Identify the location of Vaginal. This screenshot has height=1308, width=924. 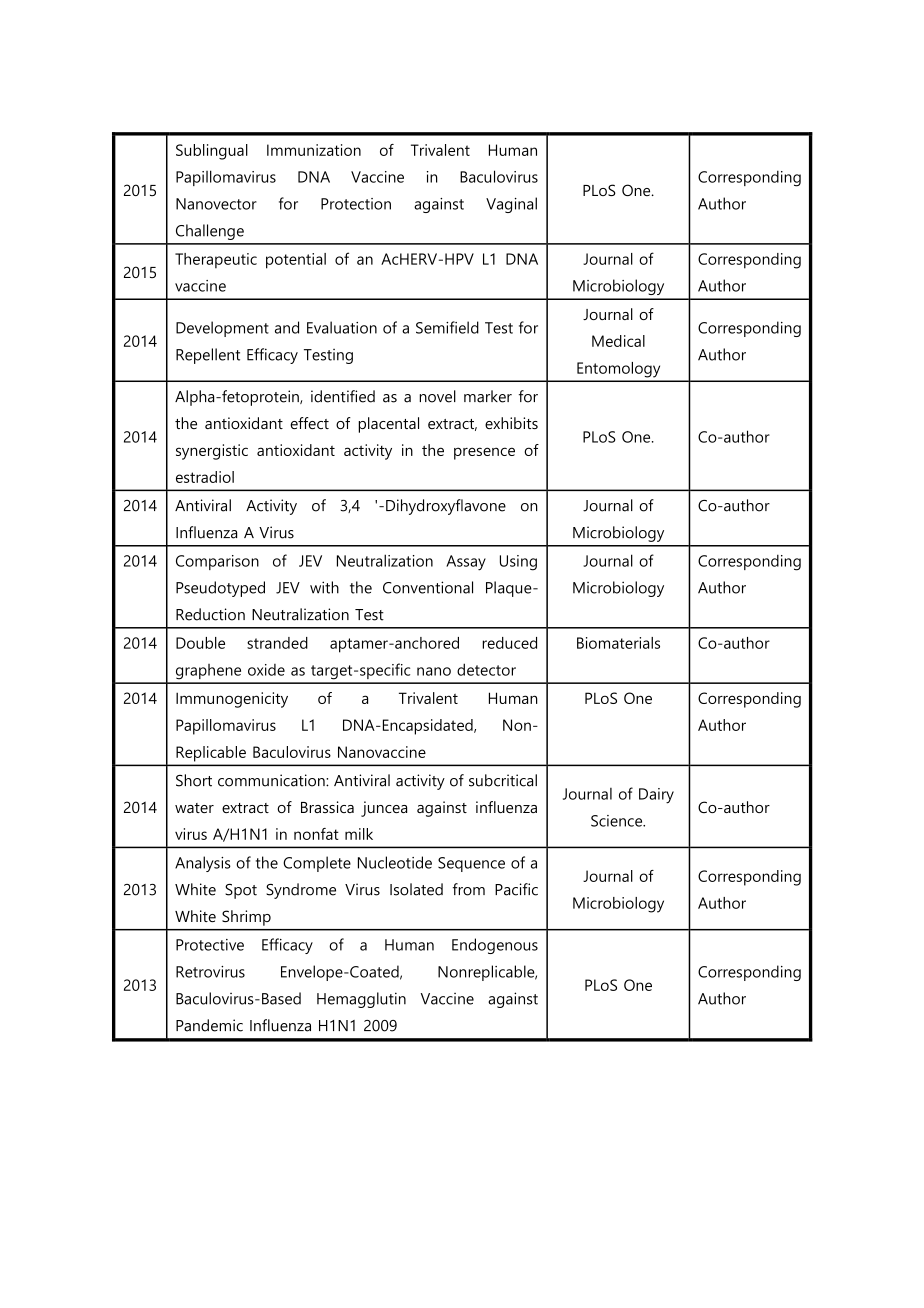
(511, 205).
